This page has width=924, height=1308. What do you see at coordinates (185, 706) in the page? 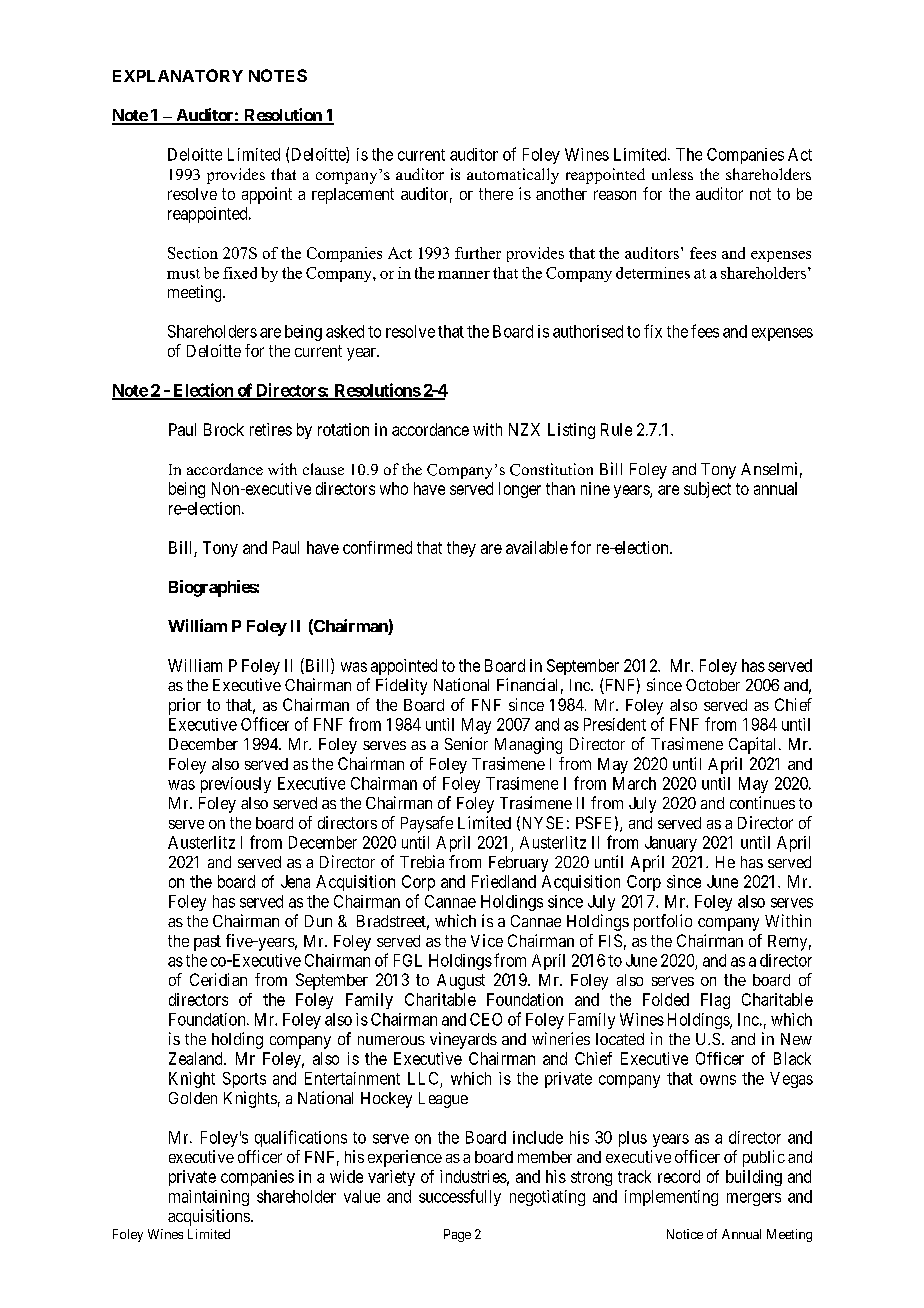
I see `prior` at bounding box center [185, 706].
